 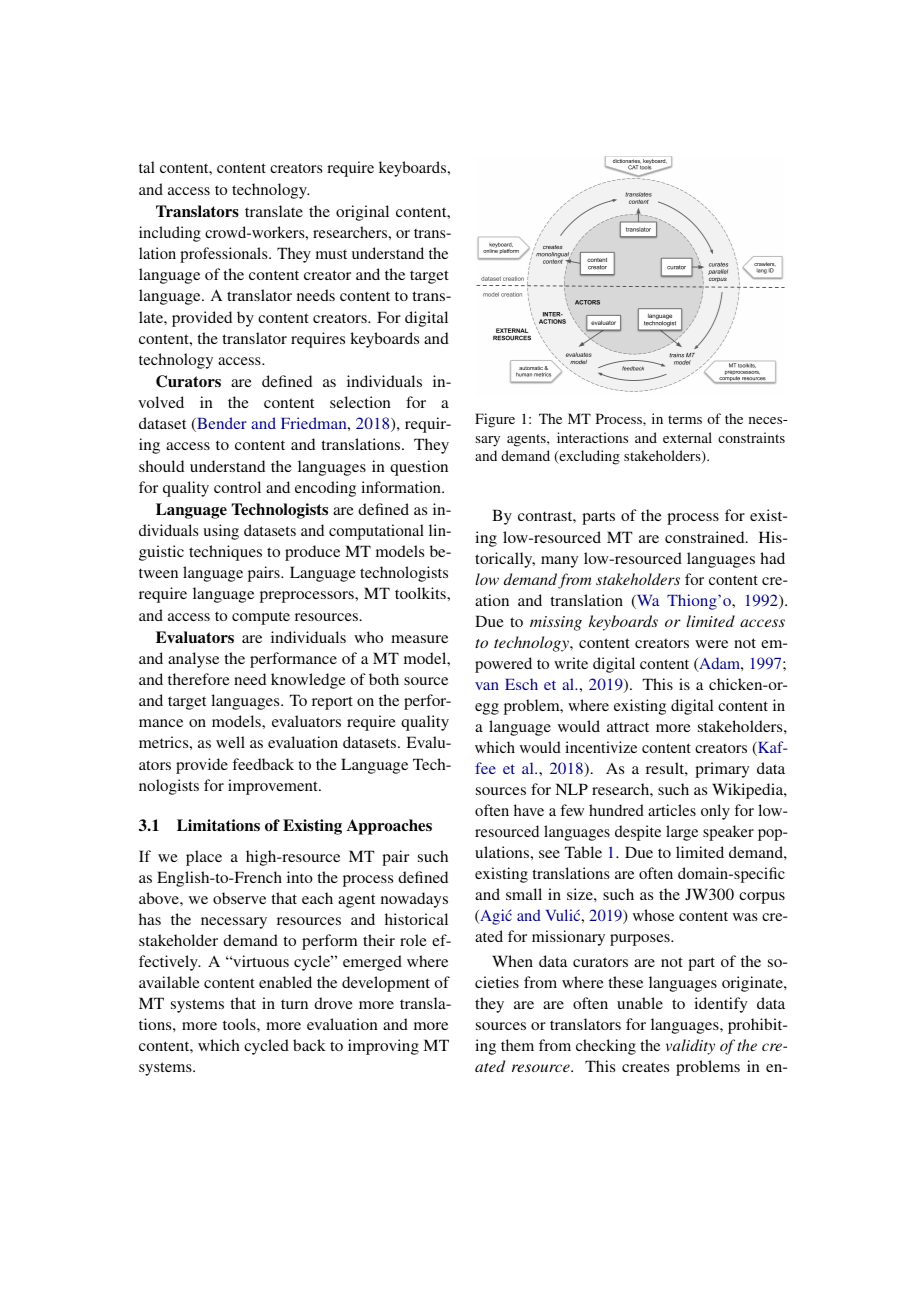 I want to click on well, so click(x=230, y=742).
